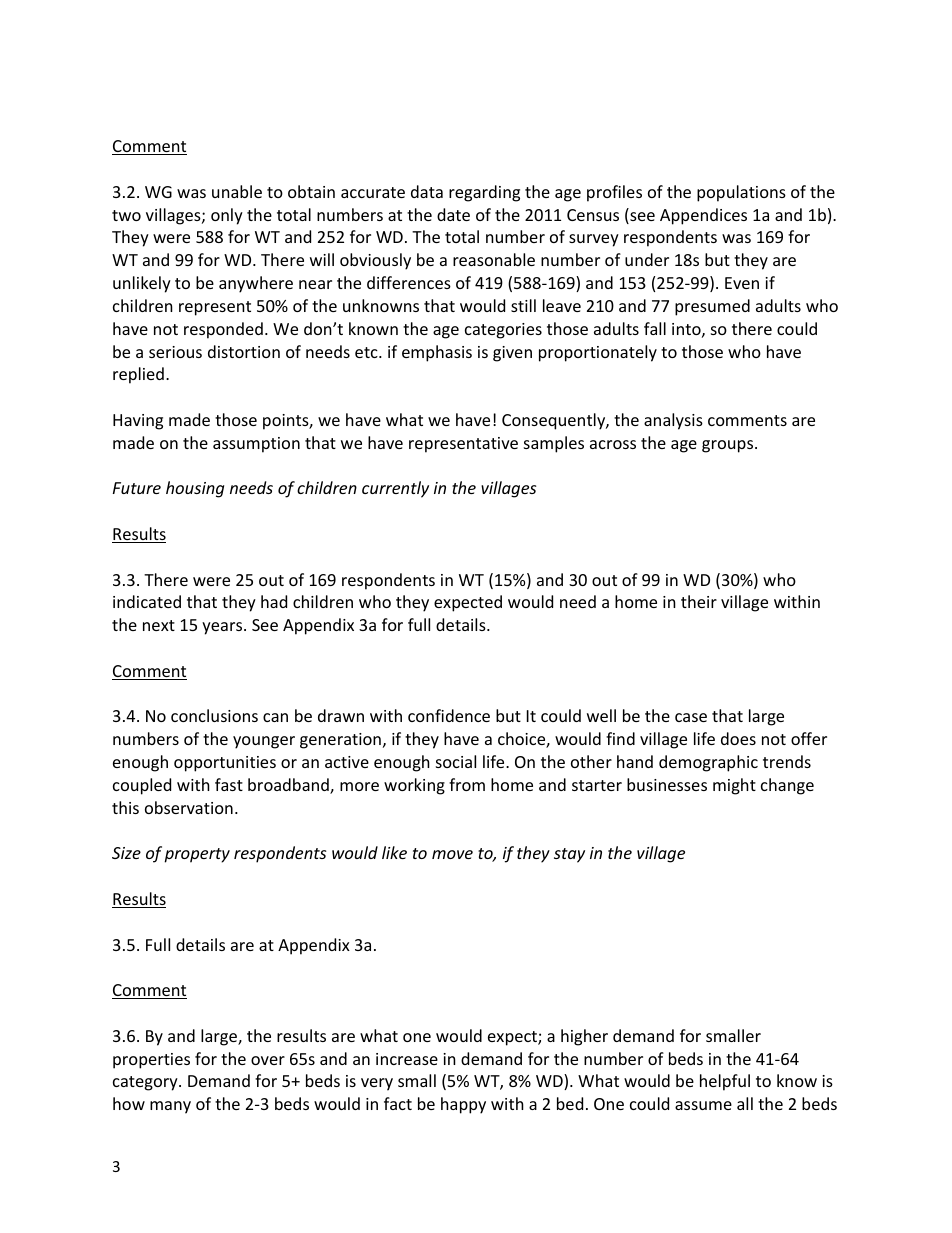 The width and height of the screenshot is (952, 1233). What do you see at coordinates (467, 784) in the screenshot?
I see `from` at bounding box center [467, 784].
